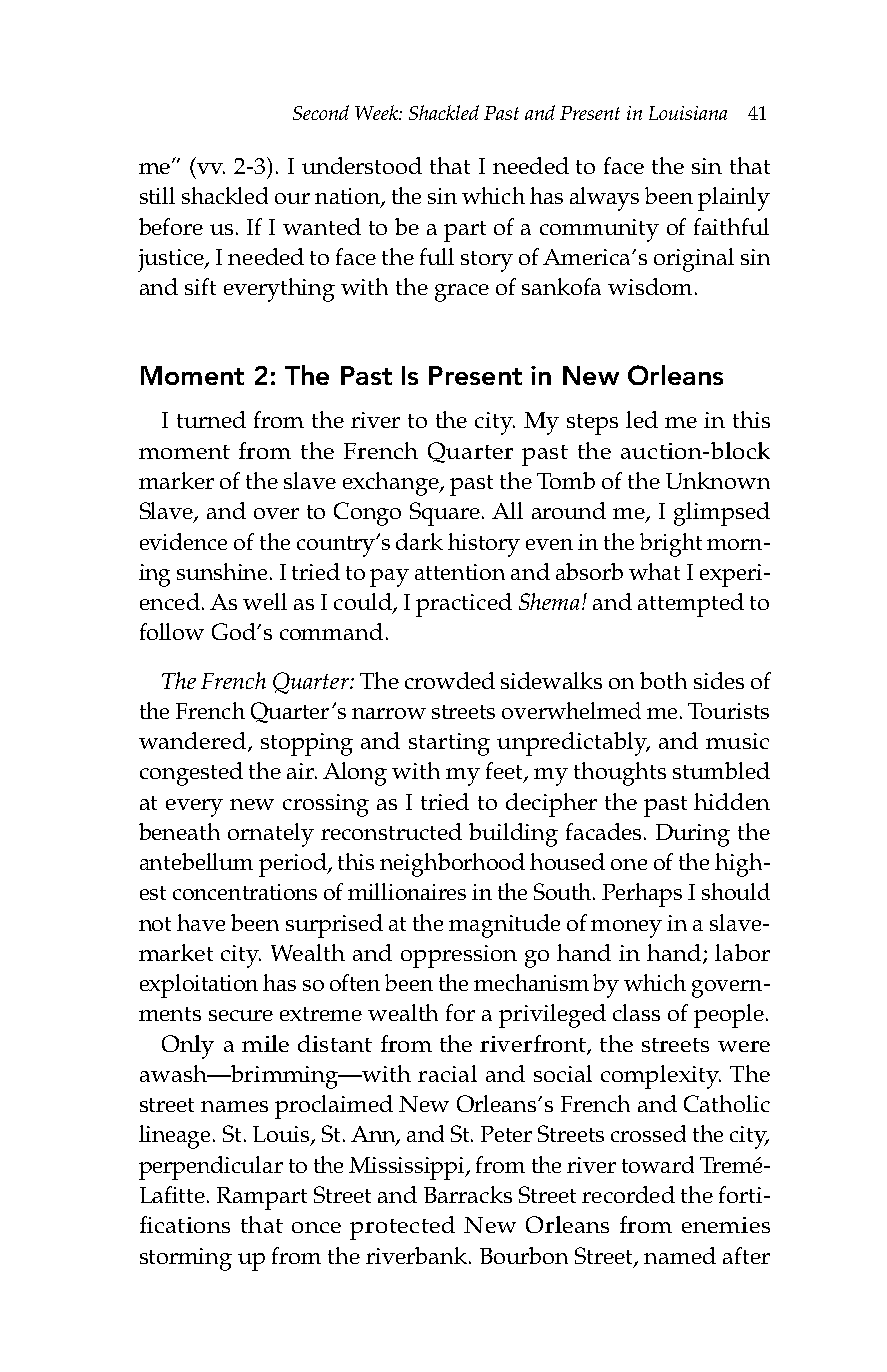  What do you see at coordinates (680, 1255) in the image?
I see `named` at bounding box center [680, 1255].
